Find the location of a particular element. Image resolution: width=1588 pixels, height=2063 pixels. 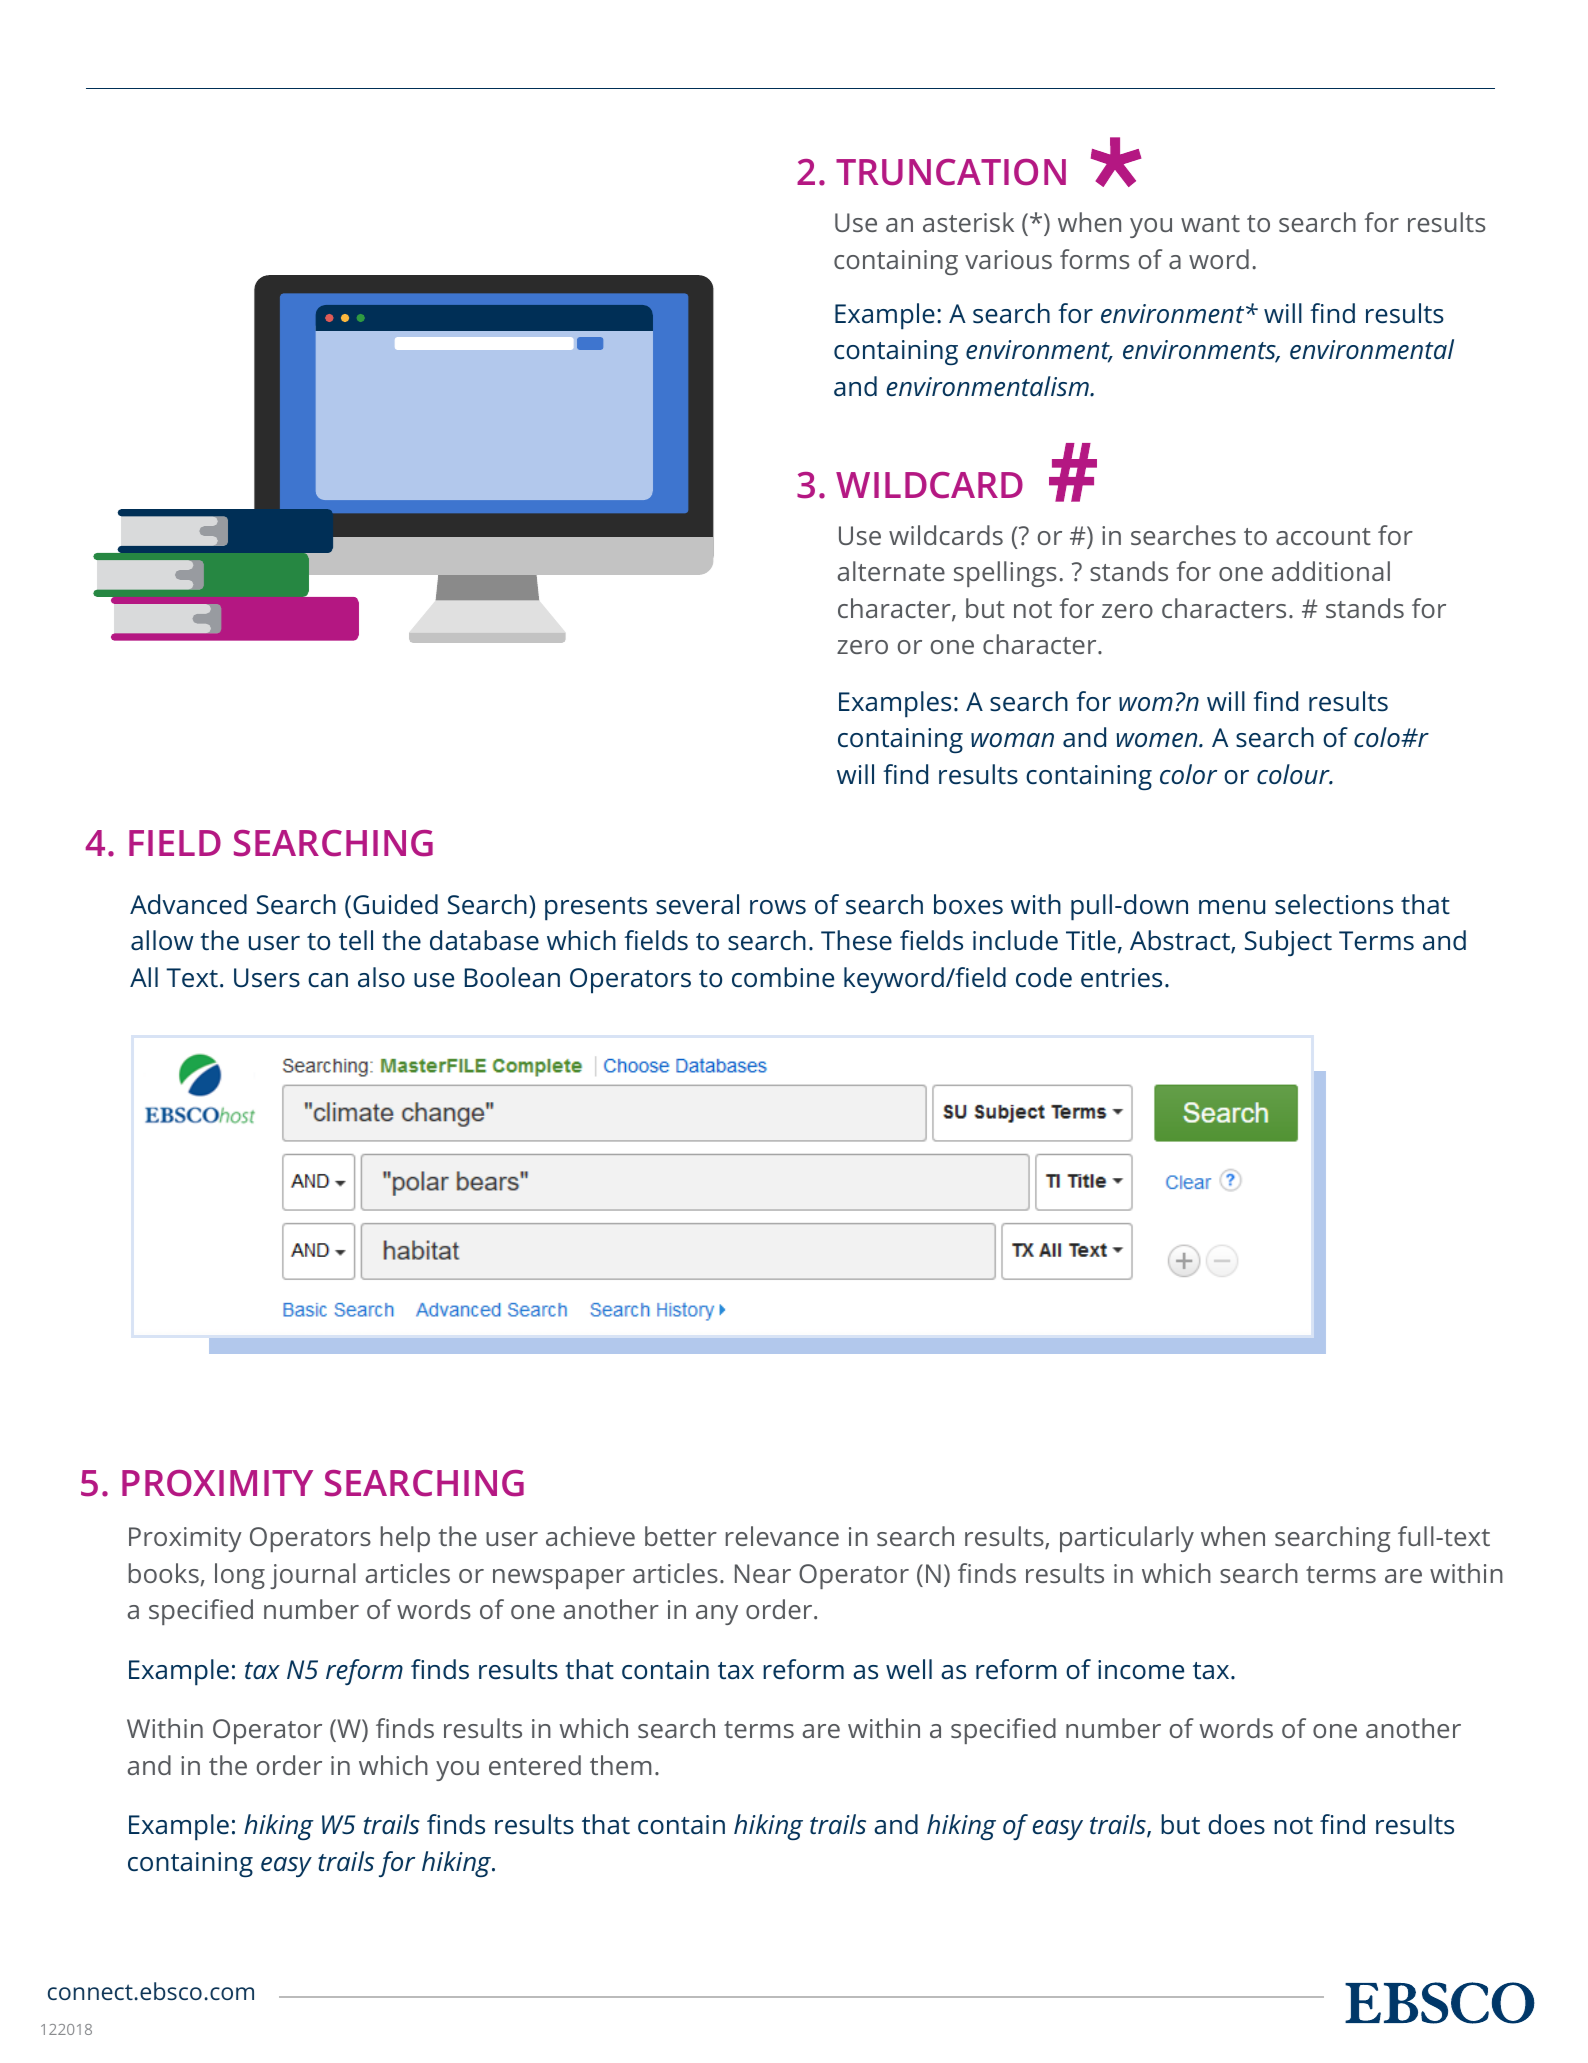

entered is located at coordinates (535, 1765).
